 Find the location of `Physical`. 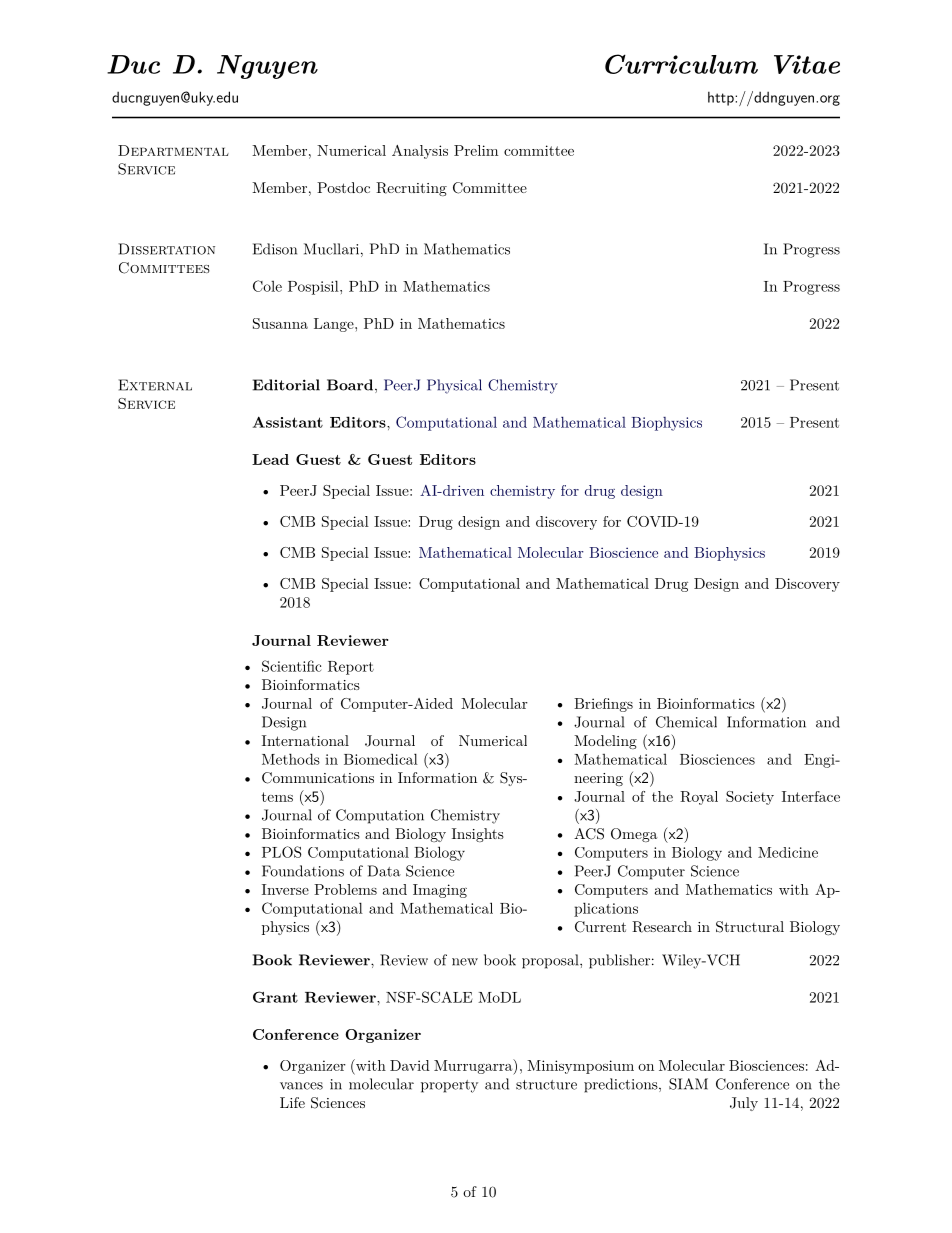

Physical is located at coordinates (454, 386).
